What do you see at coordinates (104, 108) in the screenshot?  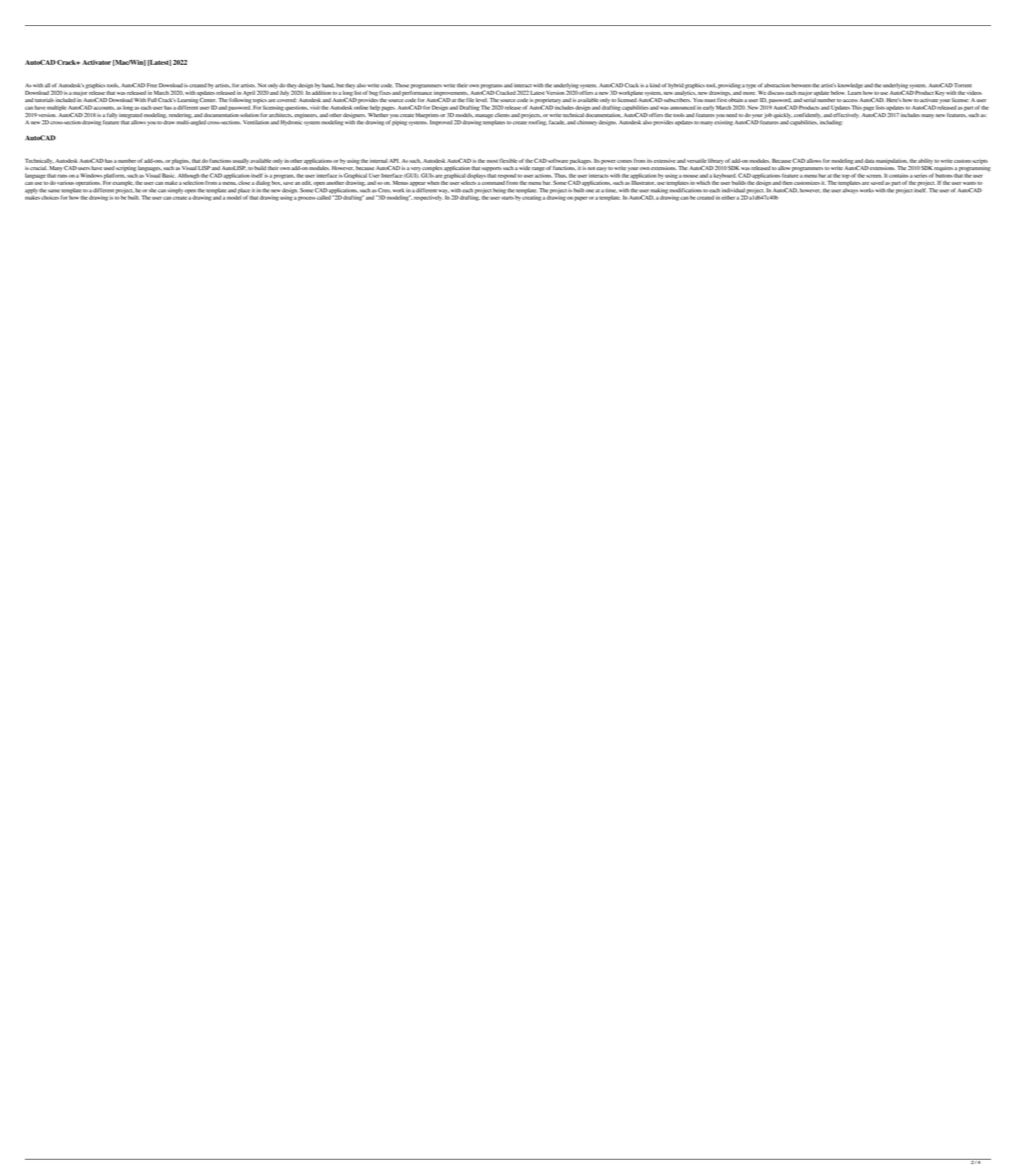 I see `accounts` at bounding box center [104, 108].
